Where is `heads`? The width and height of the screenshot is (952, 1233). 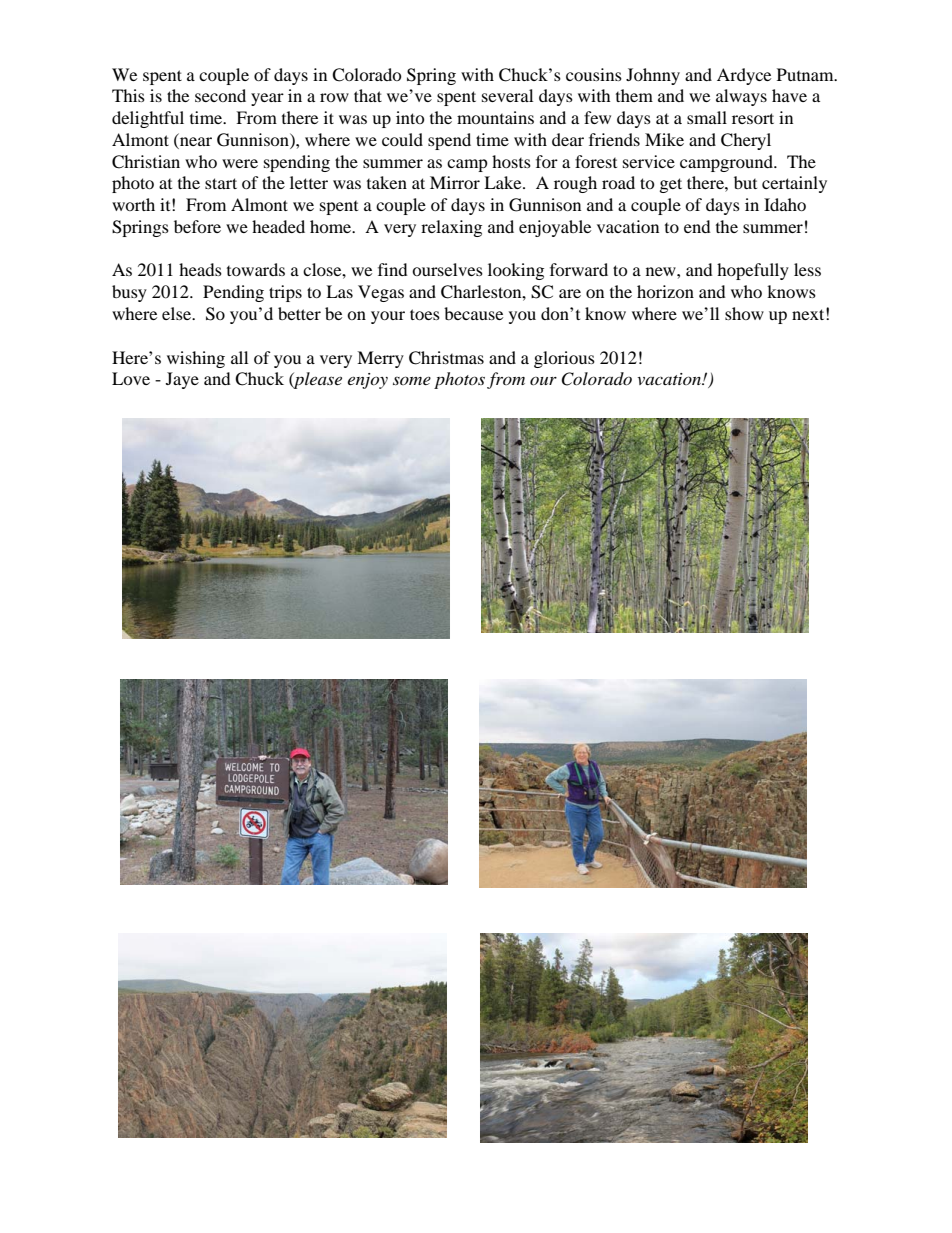 heads is located at coordinates (200, 269).
